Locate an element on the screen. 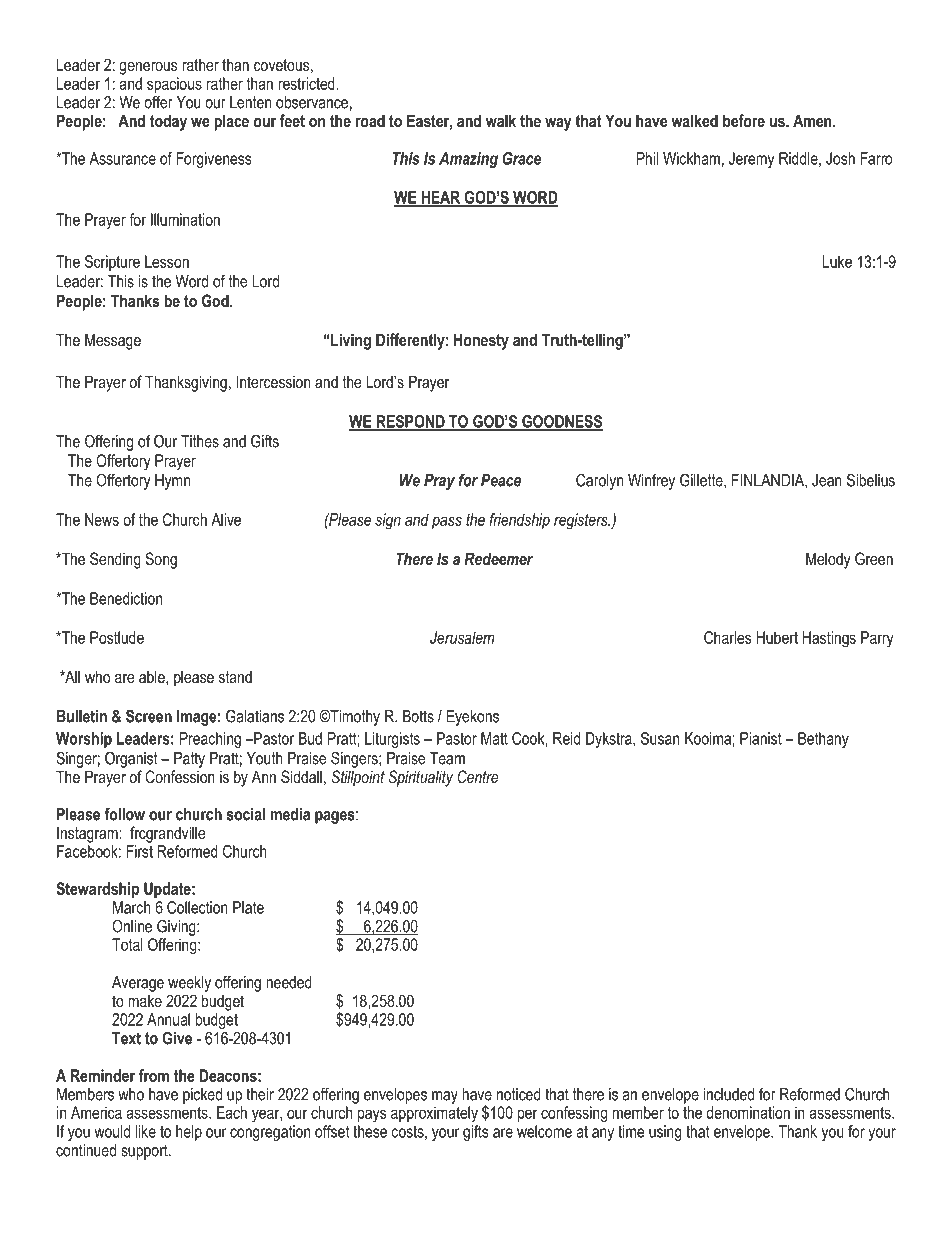  spacious is located at coordinates (174, 86).
